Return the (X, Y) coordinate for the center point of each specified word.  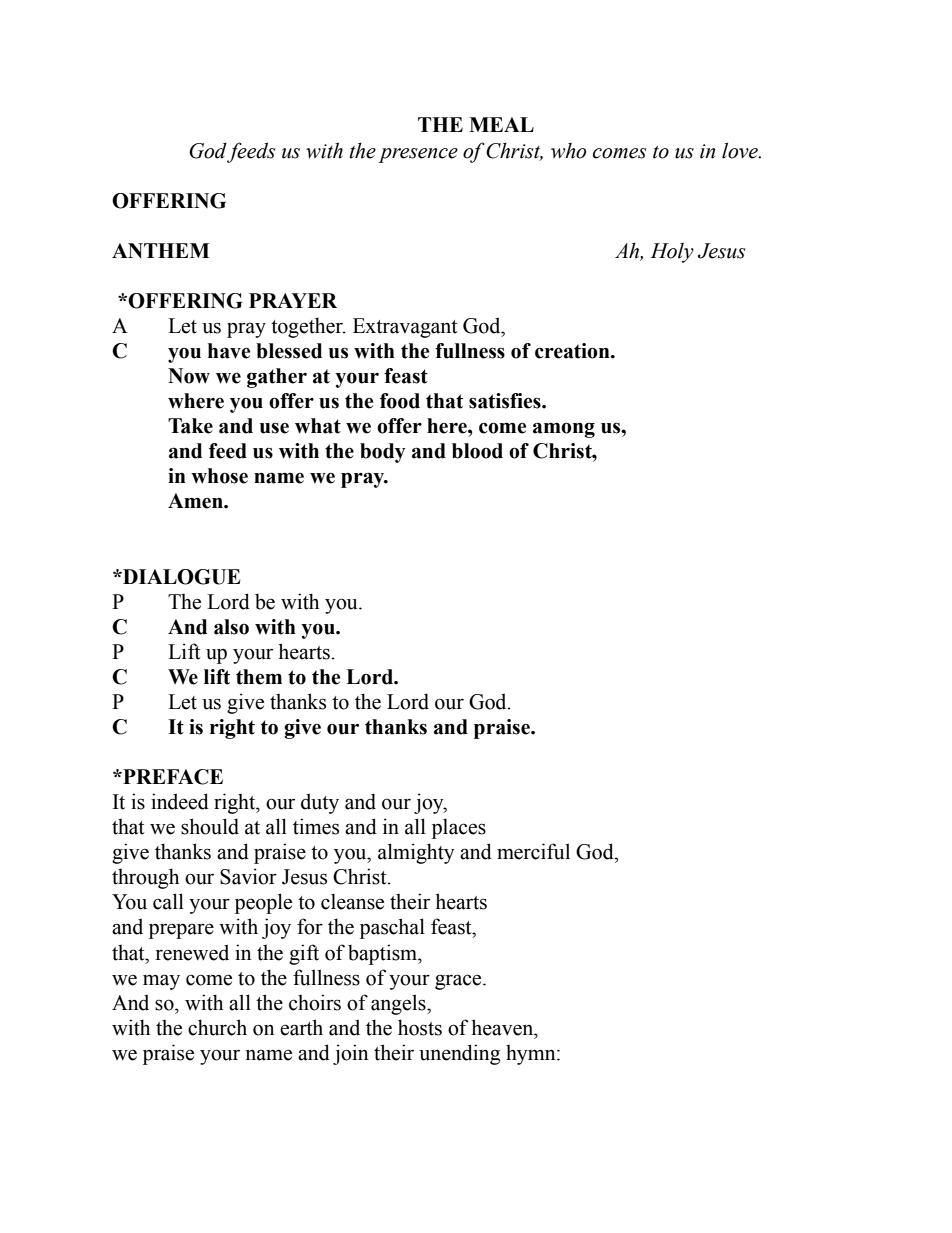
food (400, 401)
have (229, 351)
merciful (533, 851)
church (217, 1027)
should (210, 826)
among (564, 430)
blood (477, 451)
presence (418, 155)
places (459, 828)
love (741, 150)
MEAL (501, 124)
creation (573, 351)
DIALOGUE (180, 577)
